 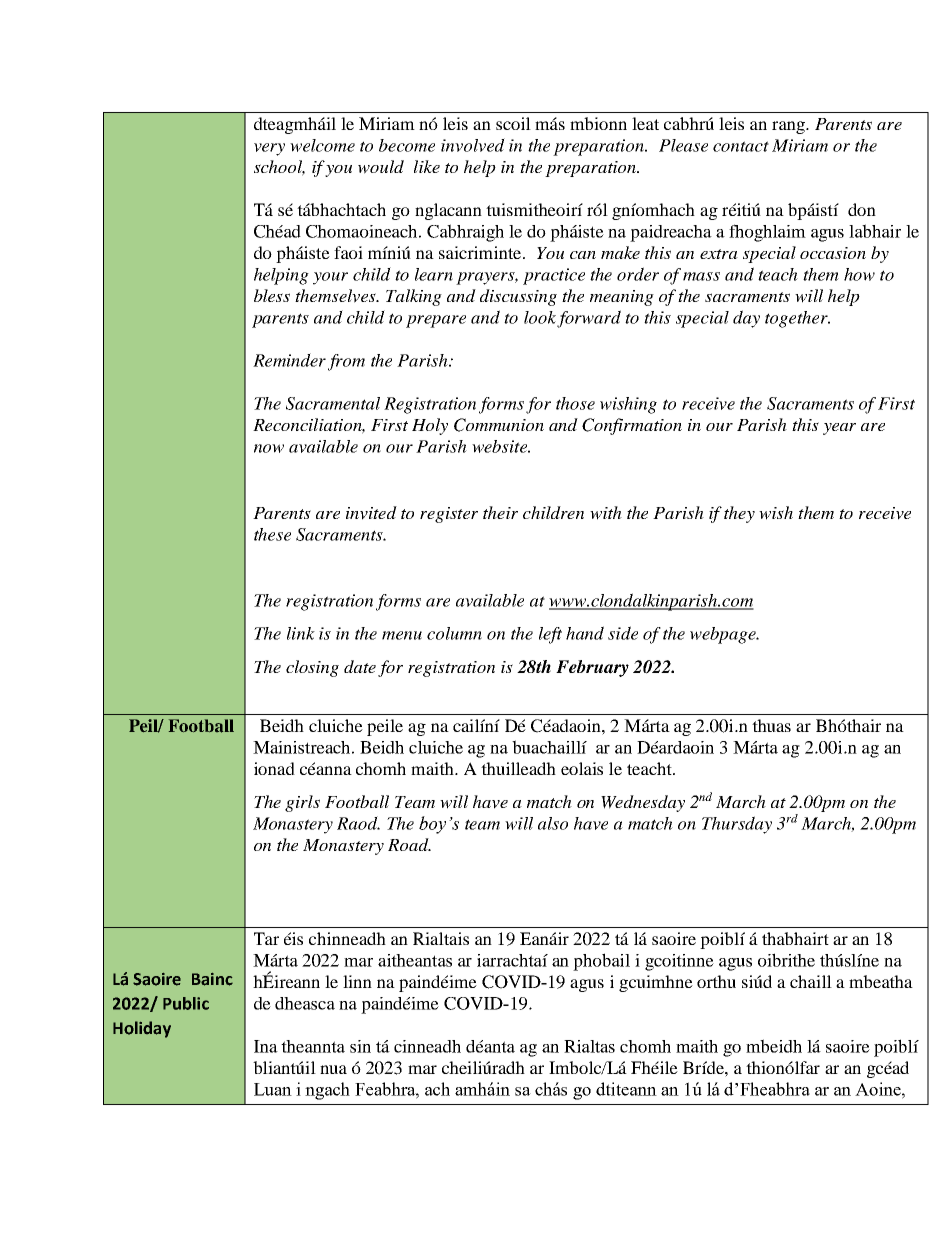 What do you see at coordinates (737, 825) in the screenshot?
I see `Thursday` at bounding box center [737, 825].
